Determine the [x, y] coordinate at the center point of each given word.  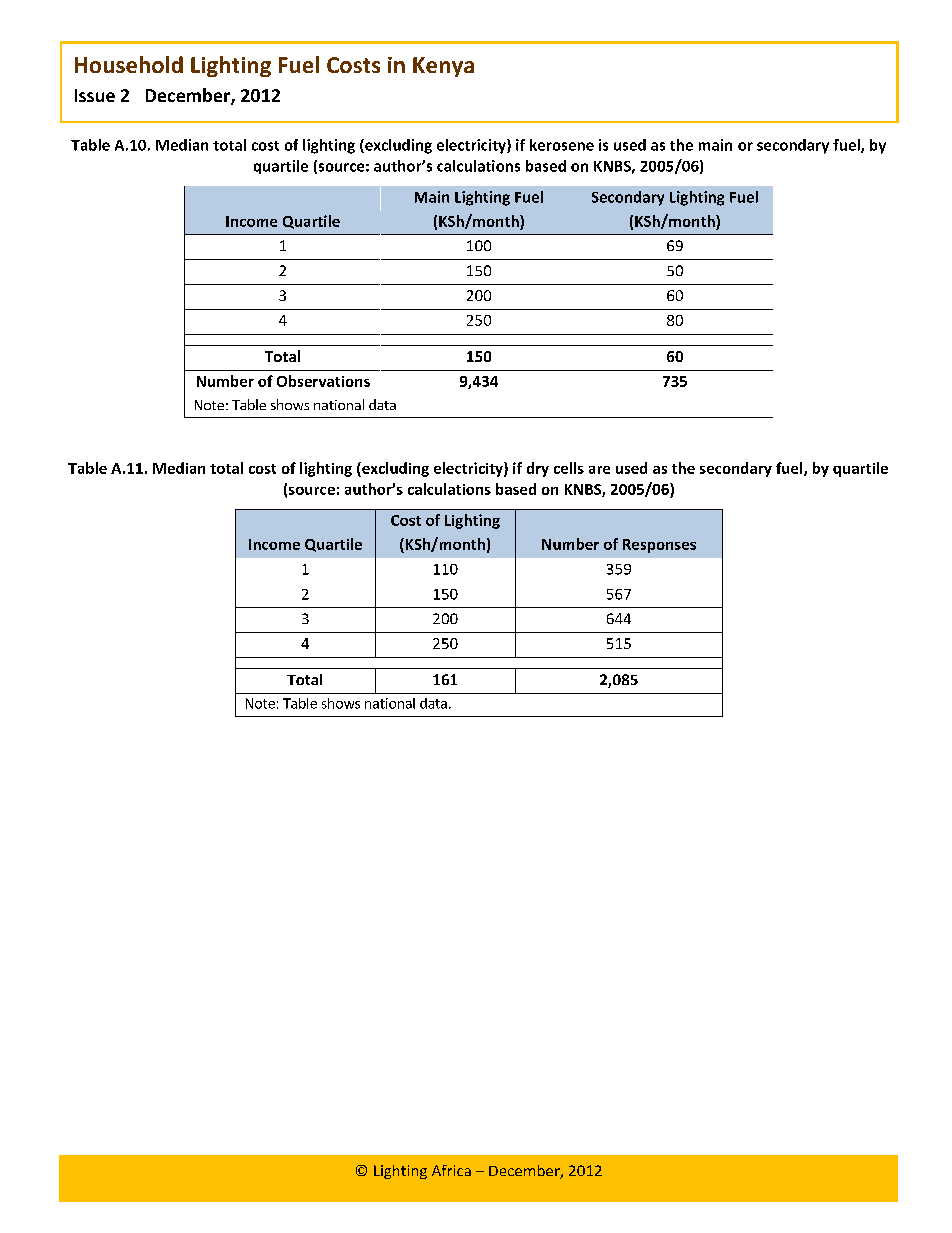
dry [538, 469]
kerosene [562, 145]
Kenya [443, 67]
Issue [95, 95]
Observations [323, 381]
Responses [659, 546]
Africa [451, 1170]
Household [129, 64]
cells [569, 468]
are [599, 470]
